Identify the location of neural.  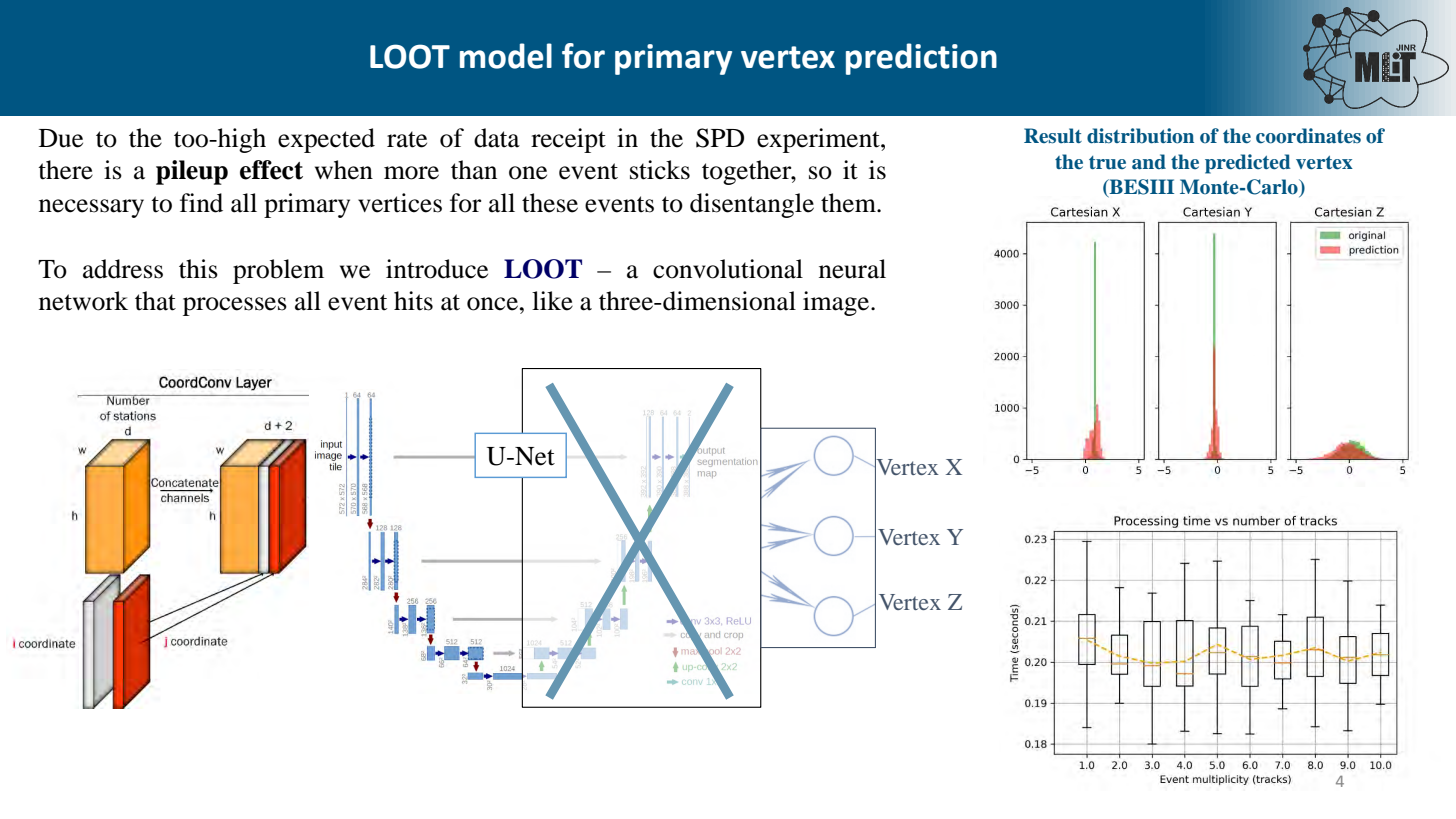
(852, 269).
